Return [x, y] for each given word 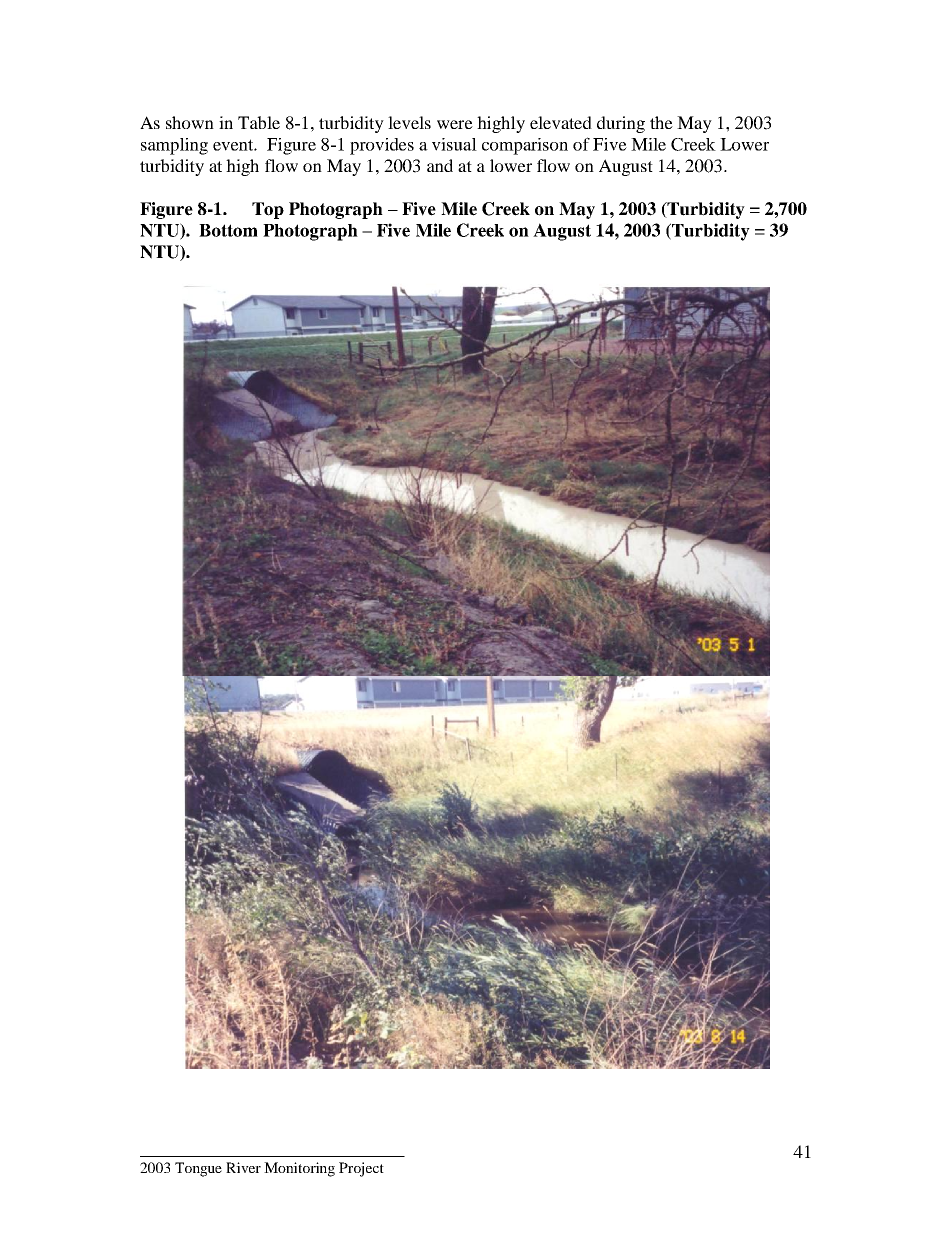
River [243, 1167]
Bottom [228, 230]
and [440, 165]
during [621, 124]
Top [268, 210]
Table [259, 122]
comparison [525, 146]
